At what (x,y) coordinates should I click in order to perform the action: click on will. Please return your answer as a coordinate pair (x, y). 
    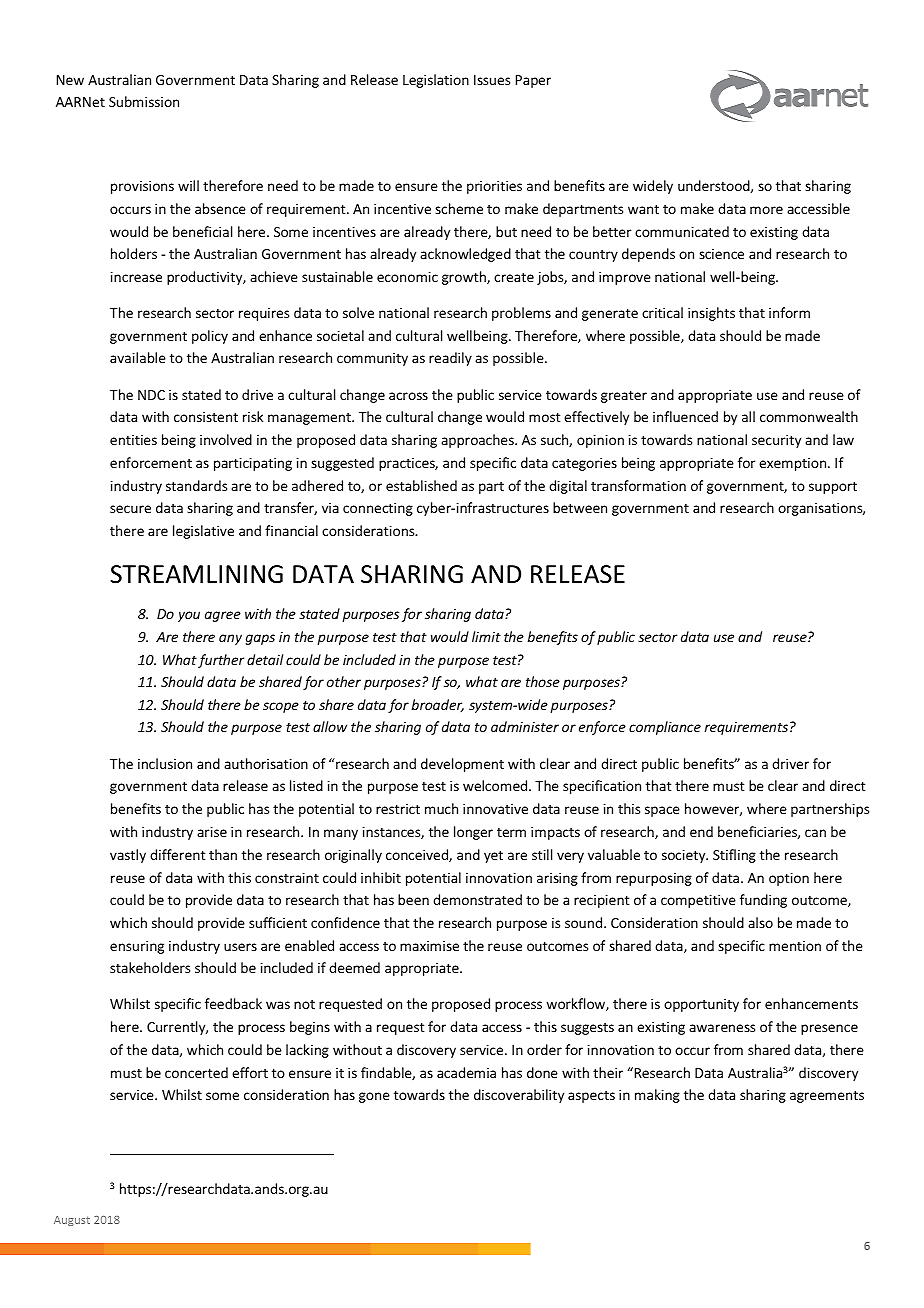
    Looking at the image, I should click on (188, 185).
